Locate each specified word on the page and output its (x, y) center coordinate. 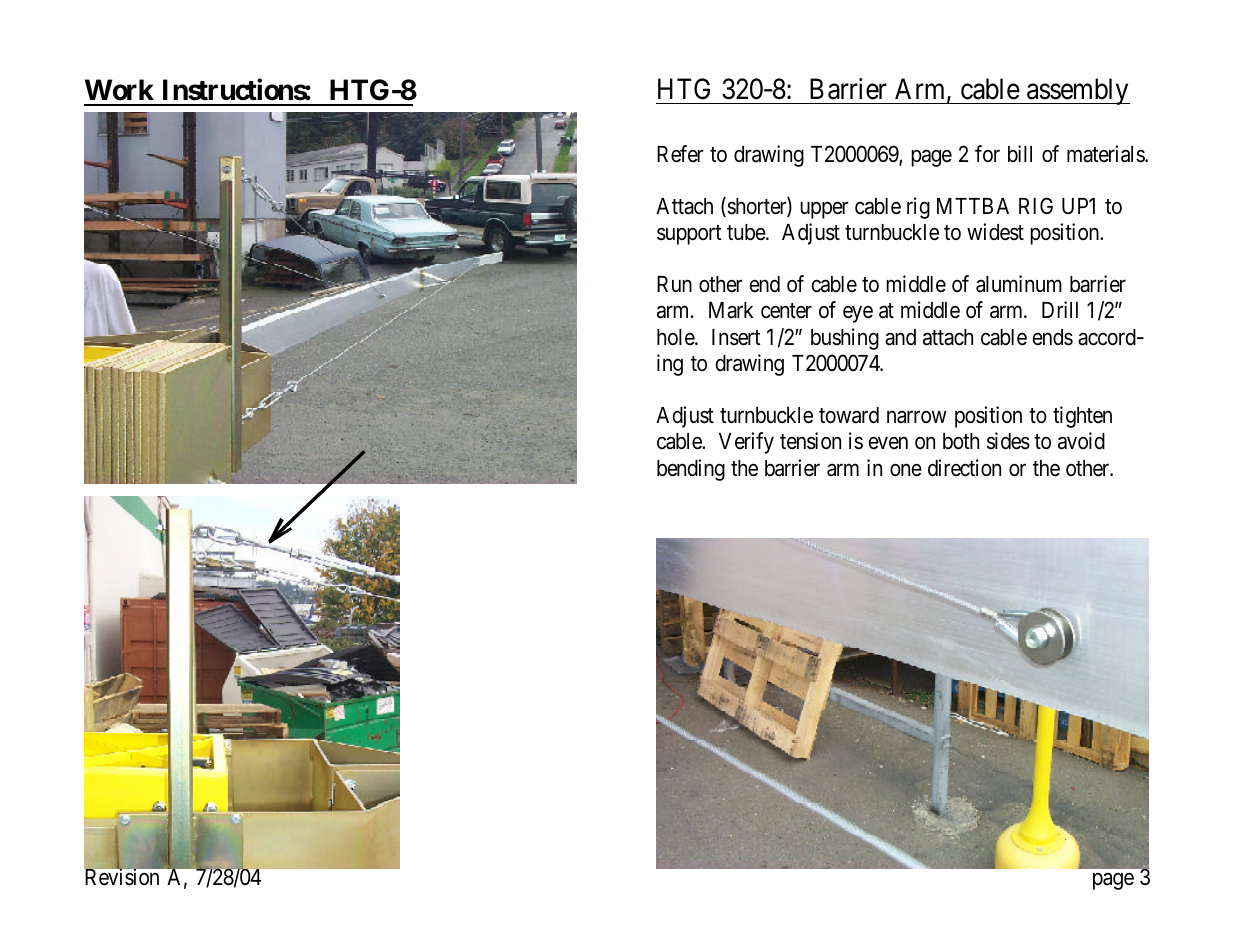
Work (119, 90)
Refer (680, 154)
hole (676, 337)
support (689, 235)
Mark (731, 310)
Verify (746, 443)
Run (674, 284)
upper (824, 210)
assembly (1077, 91)
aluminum (1019, 284)
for (987, 153)
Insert (736, 337)
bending (691, 470)
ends (1053, 337)
